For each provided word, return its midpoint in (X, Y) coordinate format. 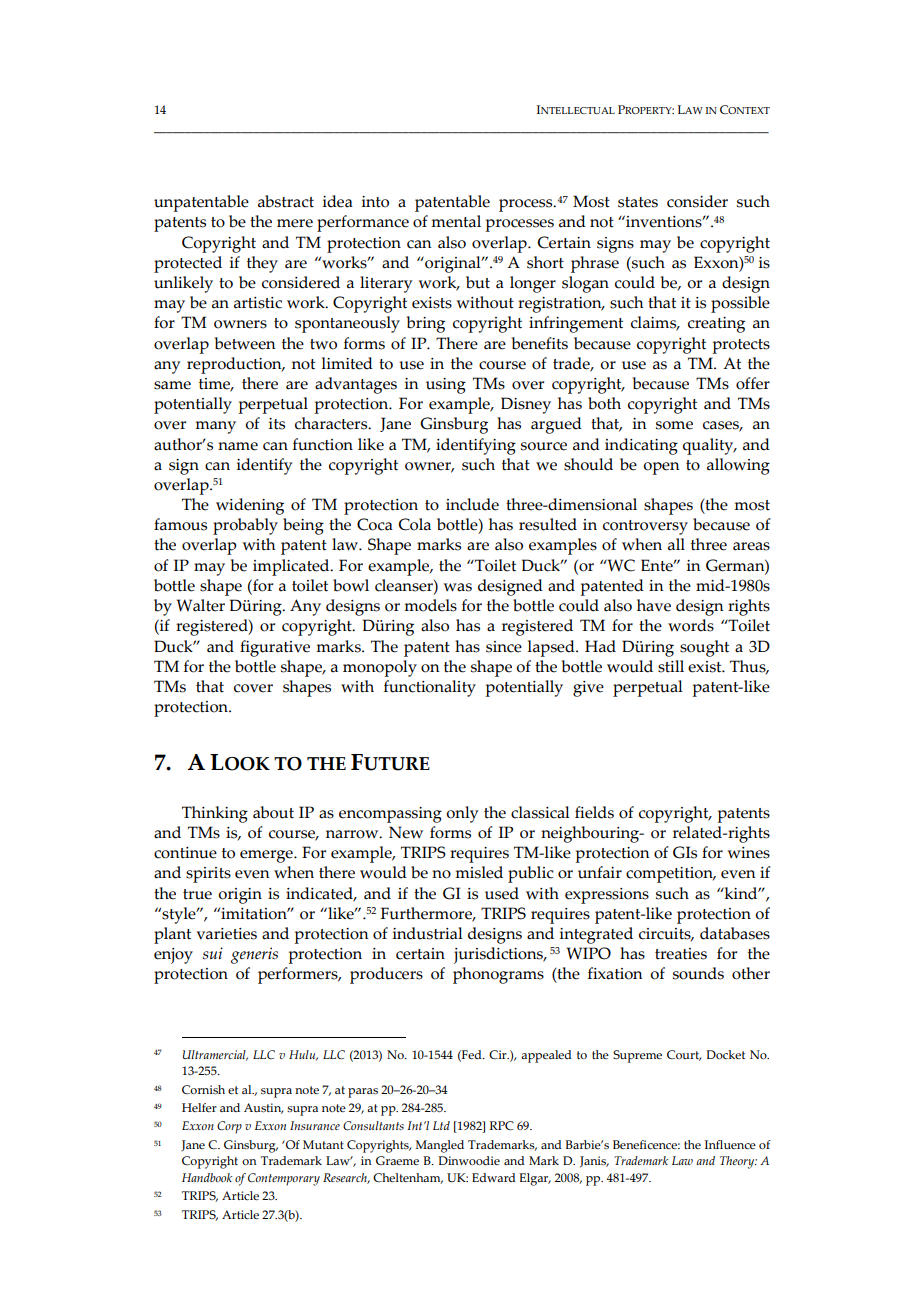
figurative (275, 648)
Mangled (439, 1146)
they (262, 264)
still (671, 666)
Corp (229, 1127)
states (638, 202)
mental (456, 221)
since (504, 647)
